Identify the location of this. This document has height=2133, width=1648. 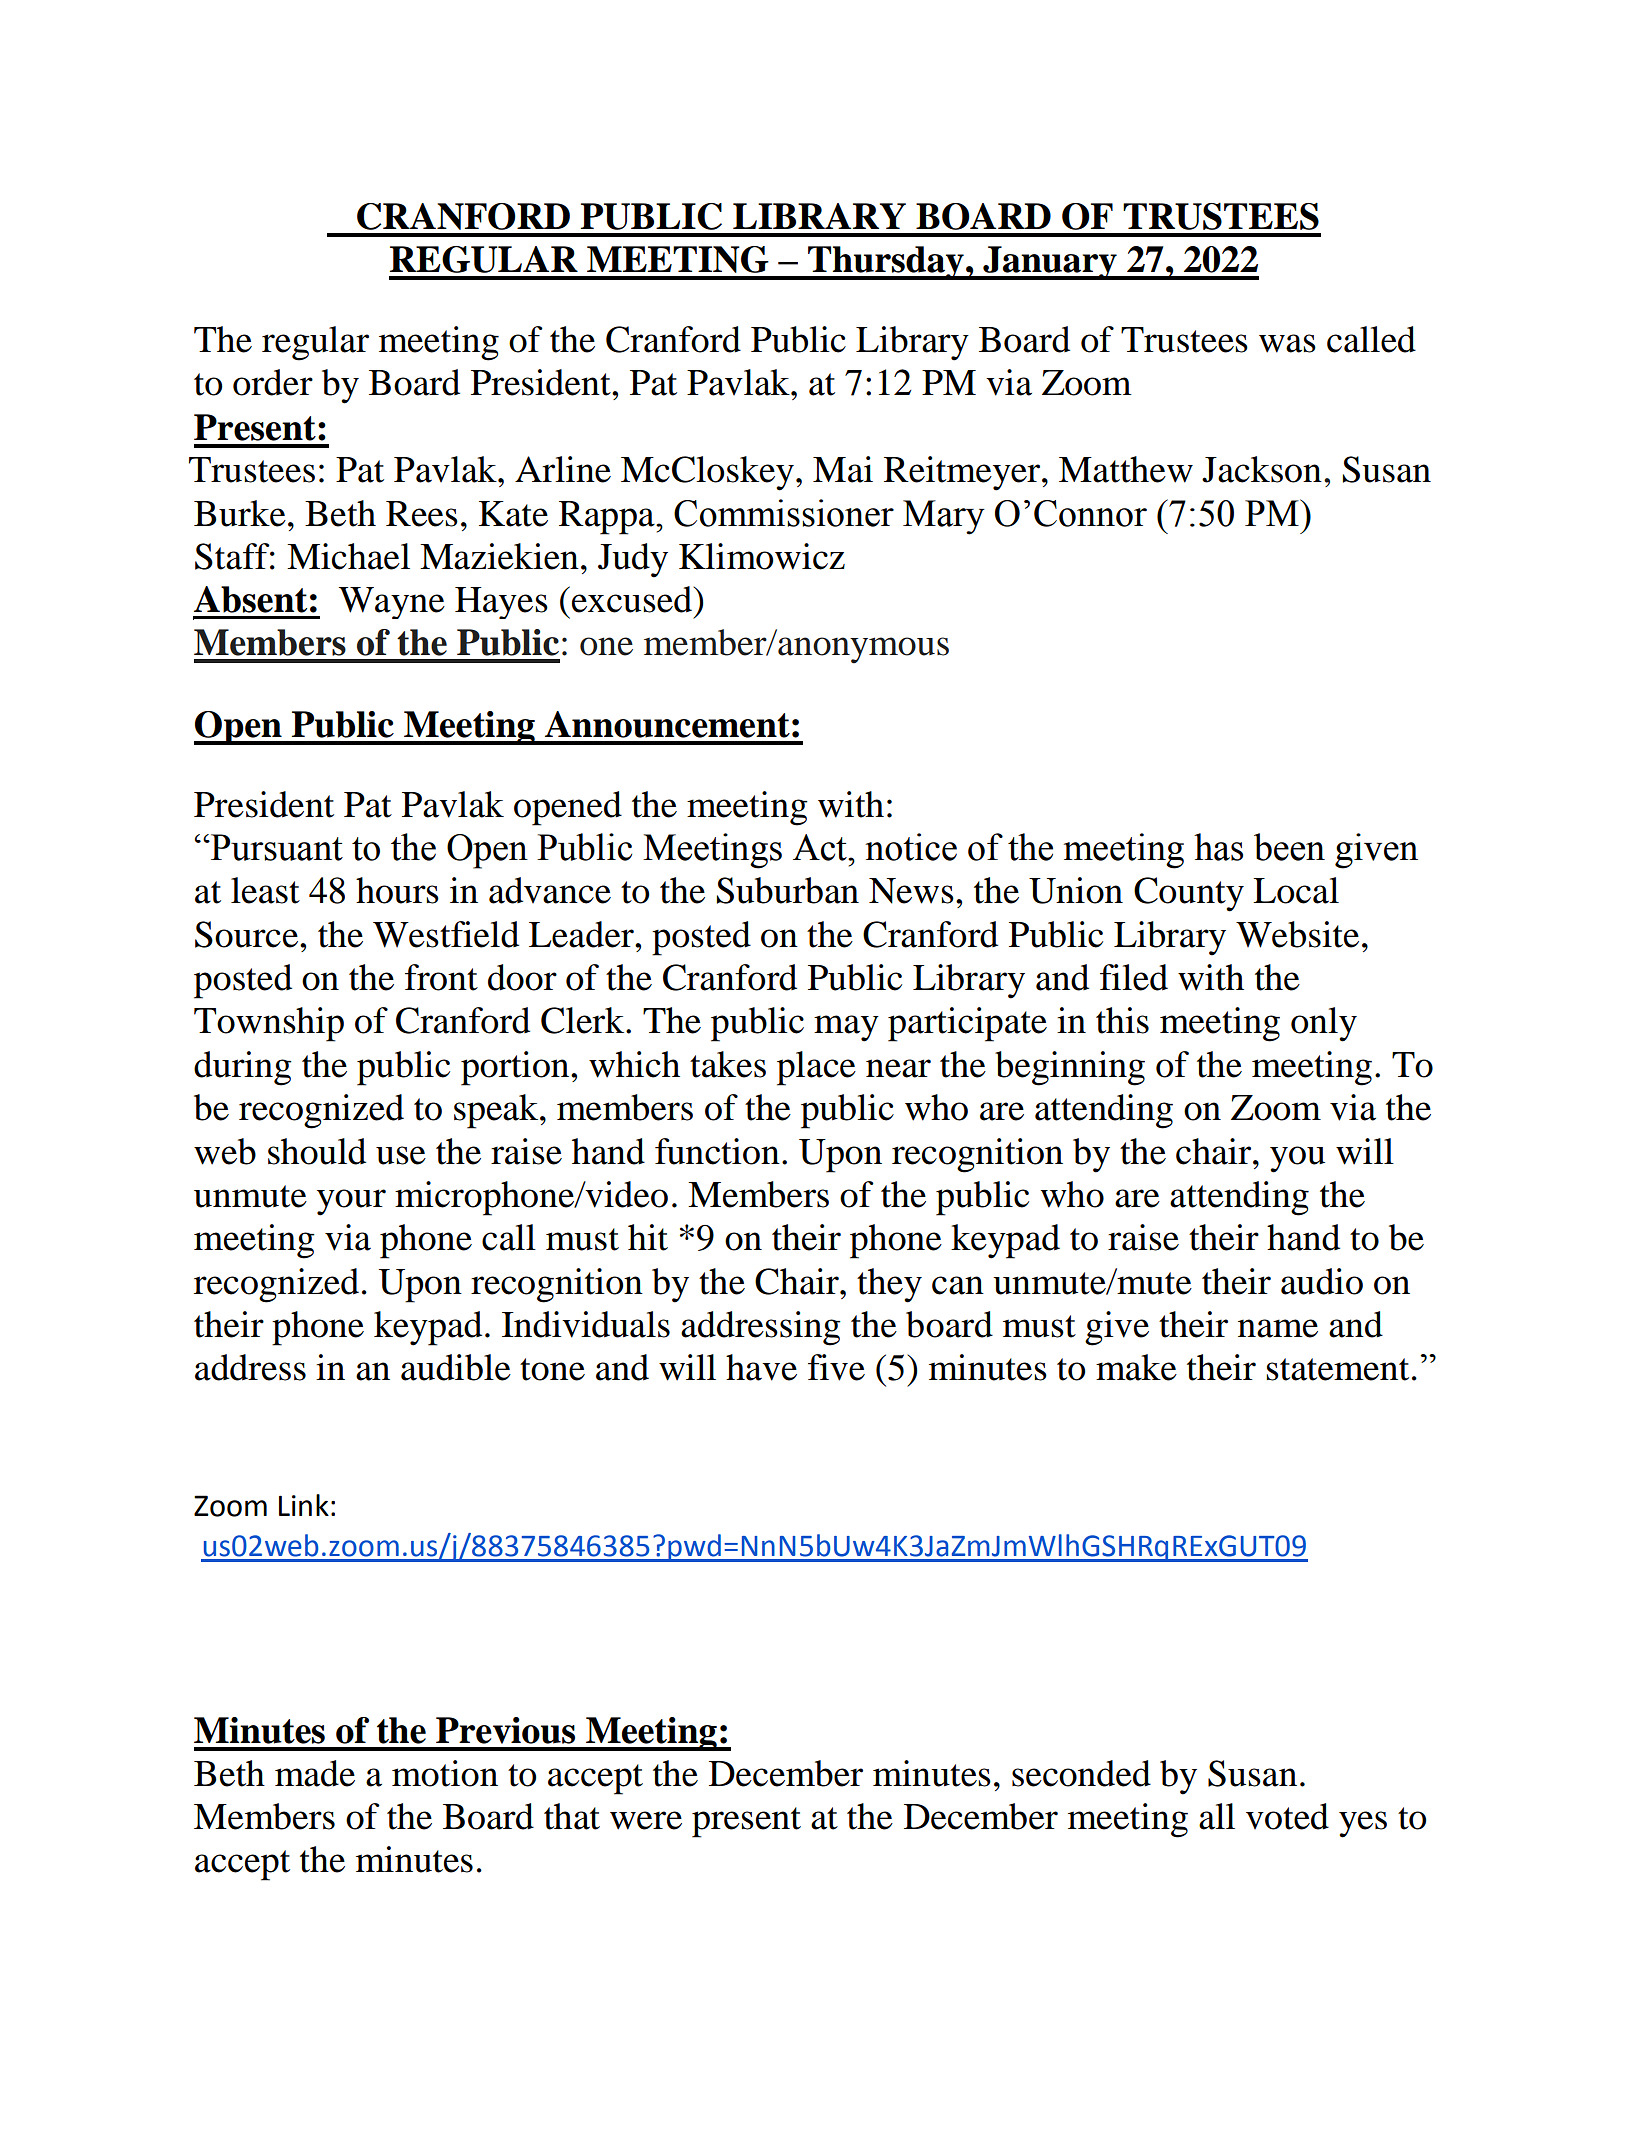
(1122, 1020).
